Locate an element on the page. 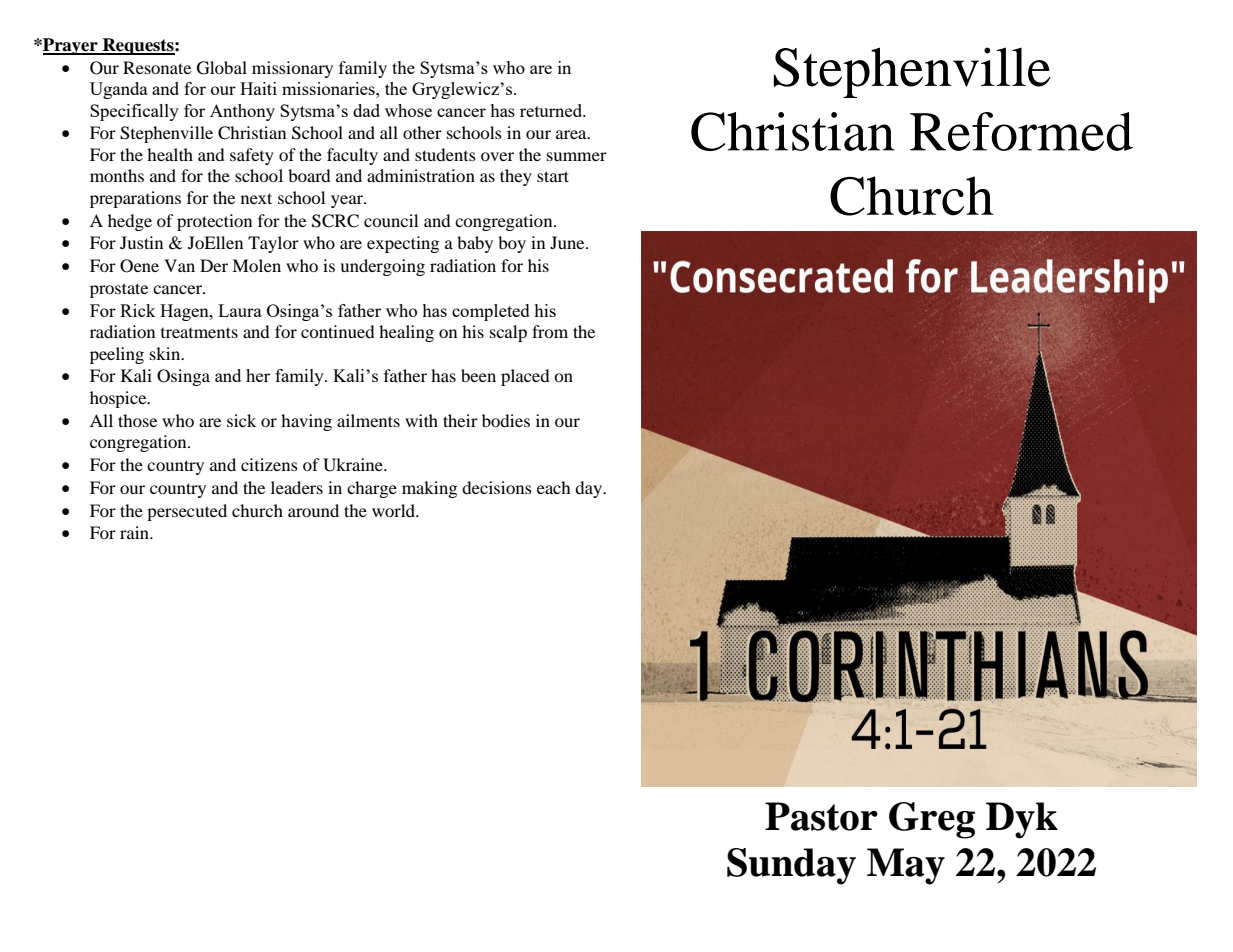  Pastor is located at coordinates (821, 816).
